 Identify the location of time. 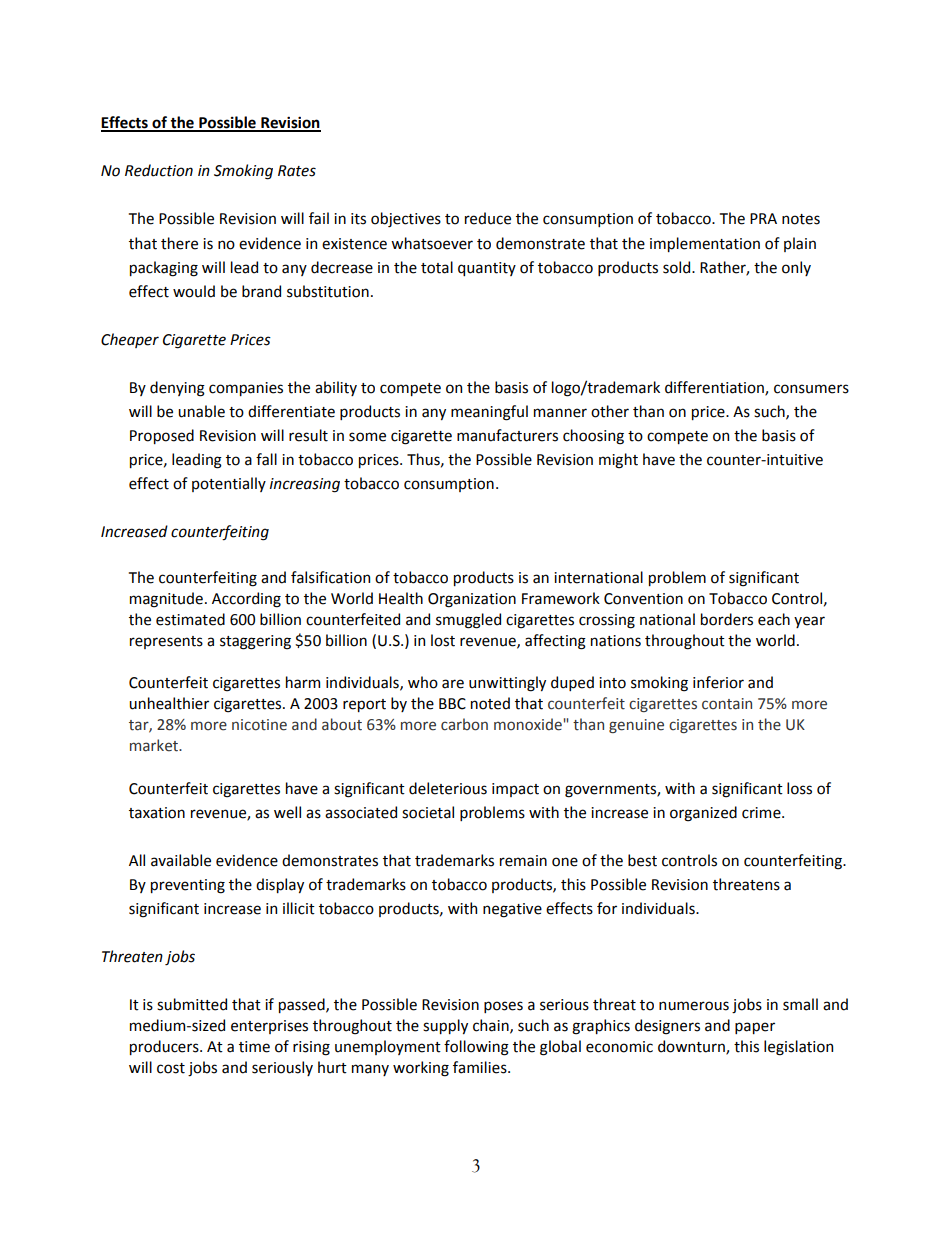
(254, 1047).
